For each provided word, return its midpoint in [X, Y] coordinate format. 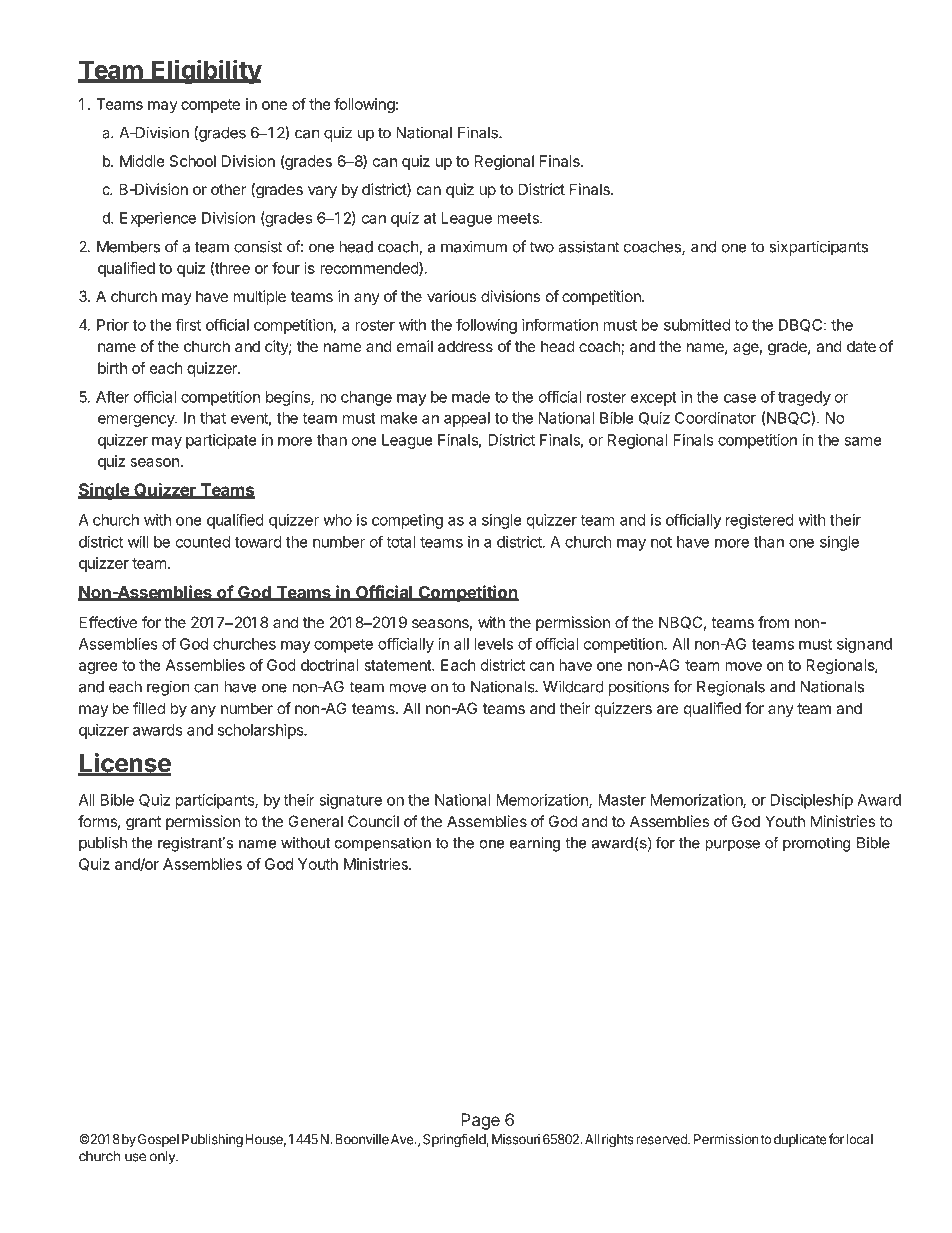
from [773, 622]
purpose [732, 846]
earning [535, 844]
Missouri [516, 1139]
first [188, 324]
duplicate [800, 1140]
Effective [108, 622]
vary [322, 192]
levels [494, 644]
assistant [588, 246]
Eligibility [206, 71]
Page [480, 1121]
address [465, 346]
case [740, 398]
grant [143, 823]
